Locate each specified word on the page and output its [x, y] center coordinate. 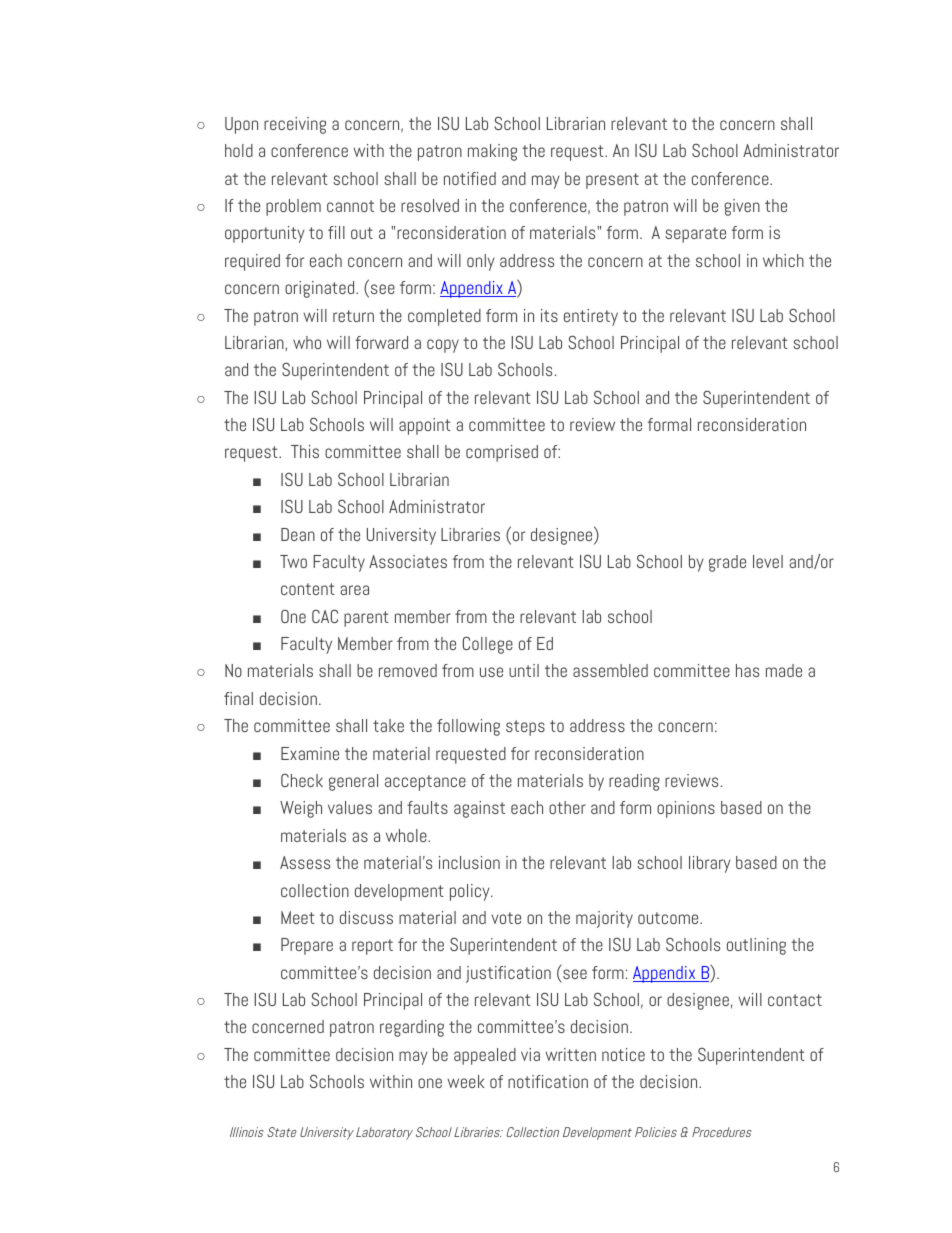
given [742, 207]
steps [525, 728]
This [305, 451]
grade [727, 563]
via [530, 1054]
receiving [295, 125]
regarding [412, 1028]
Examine [310, 753]
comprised [502, 453]
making [492, 152]
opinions [686, 809]
